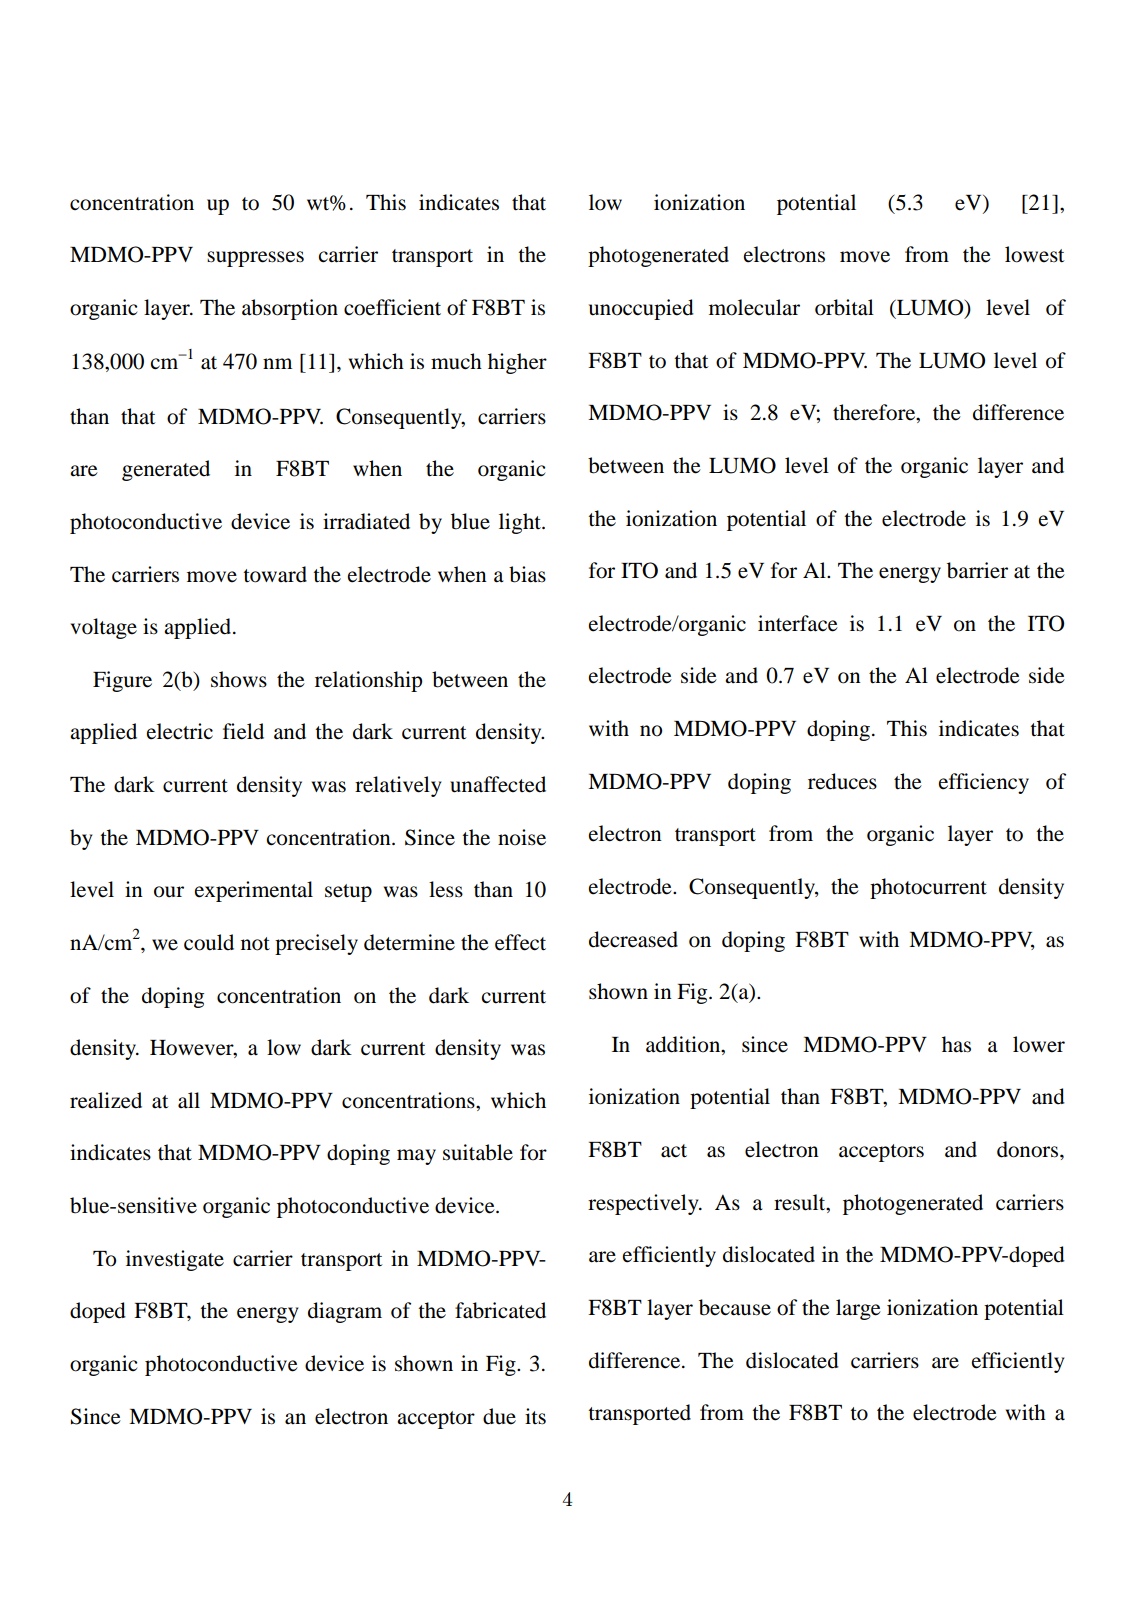 Image resolution: width=1135 pixels, height=1605 pixels. Describe the element at coordinates (641, 309) in the screenshot. I see `unoccupied` at that location.
